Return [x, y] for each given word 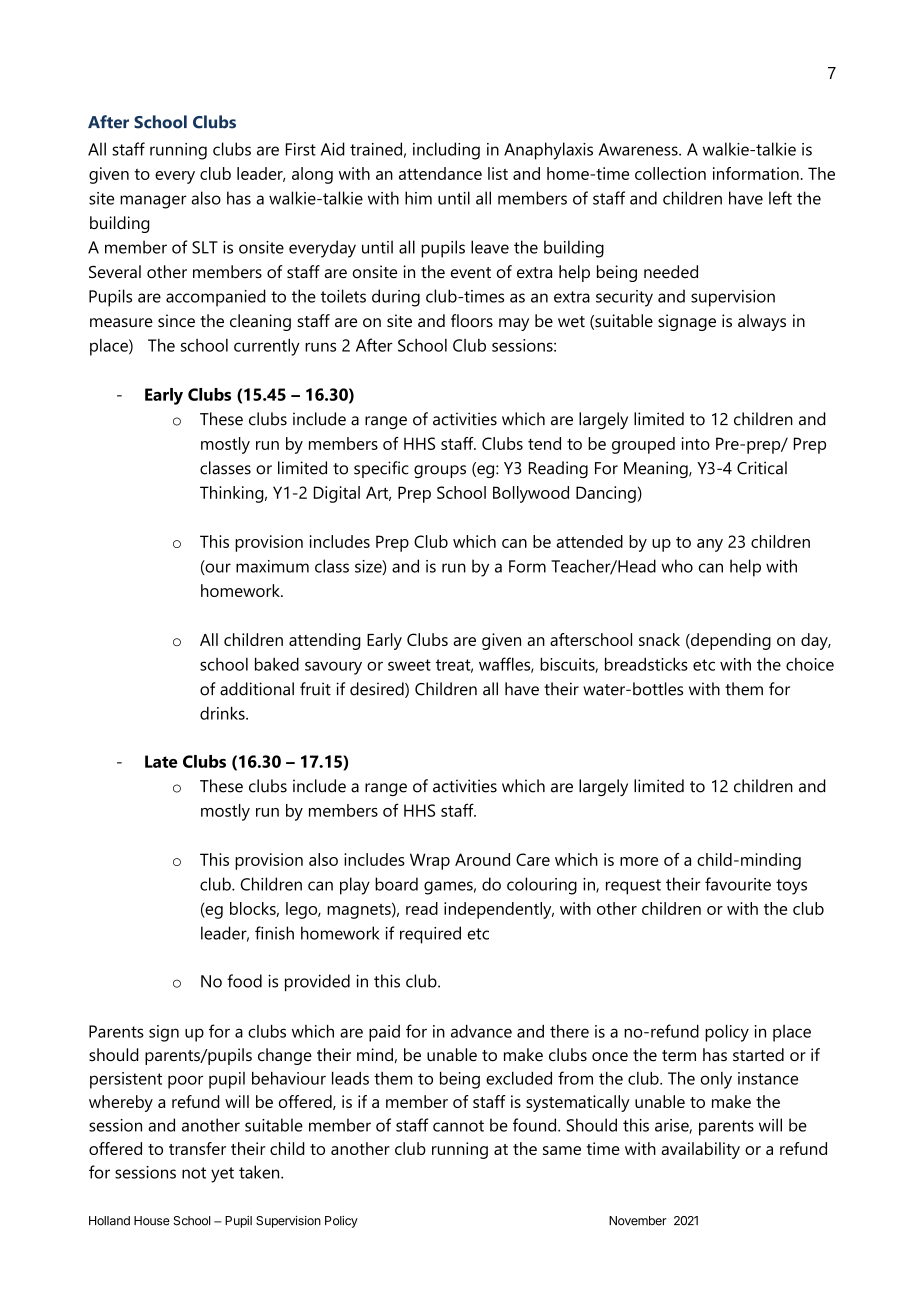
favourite [738, 884]
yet [222, 1175]
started [758, 1054]
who [677, 566]
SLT [205, 247]
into [696, 443]
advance [481, 1031]
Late [161, 761]
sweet [409, 665]
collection [670, 173]
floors [472, 320]
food [244, 981]
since [176, 320]
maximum [272, 566]
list [498, 173]
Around [482, 859]
